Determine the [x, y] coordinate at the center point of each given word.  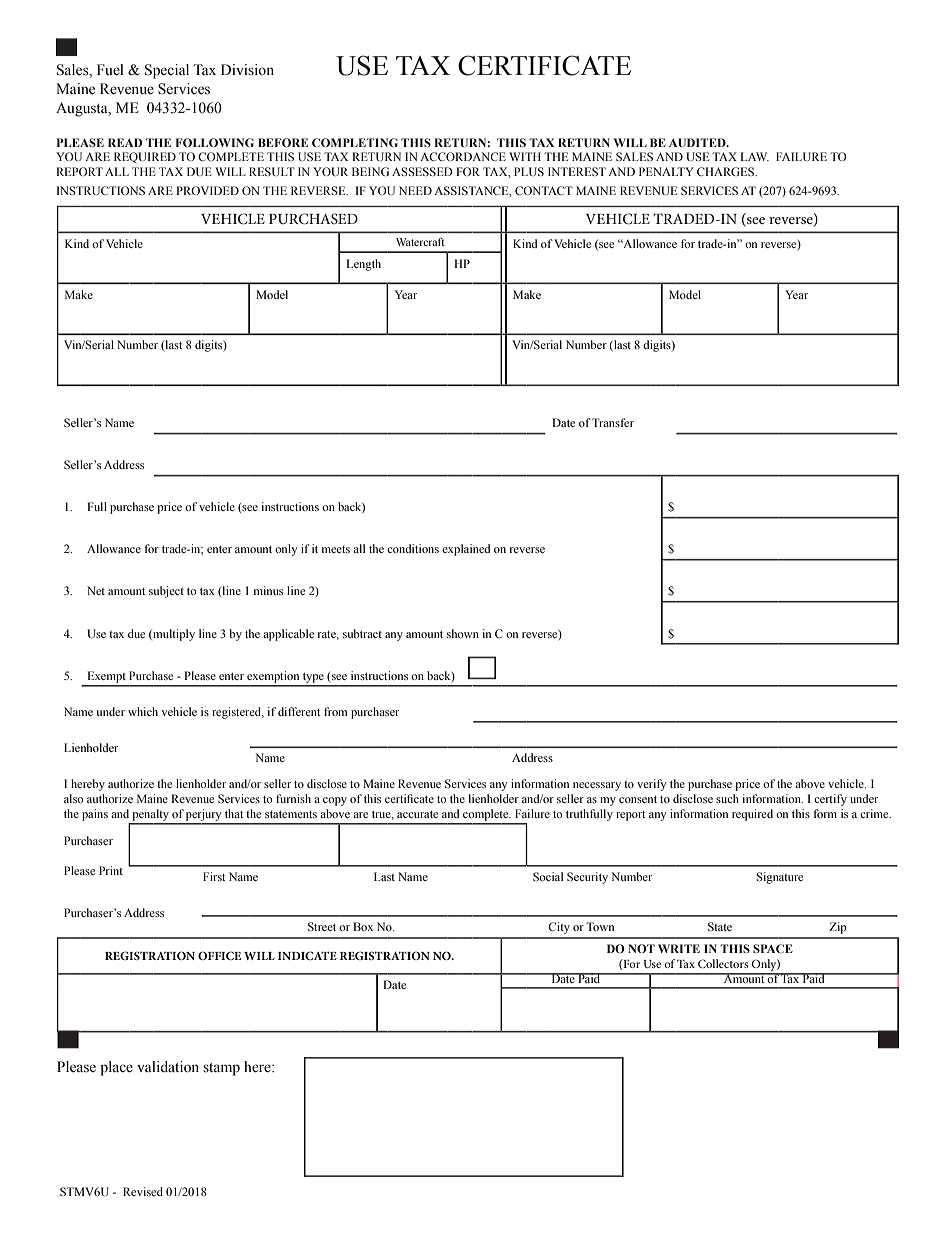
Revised [143, 1191]
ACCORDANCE [463, 156]
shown [463, 633]
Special [167, 71]
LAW [755, 156]
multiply [173, 635]
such [727, 798]
